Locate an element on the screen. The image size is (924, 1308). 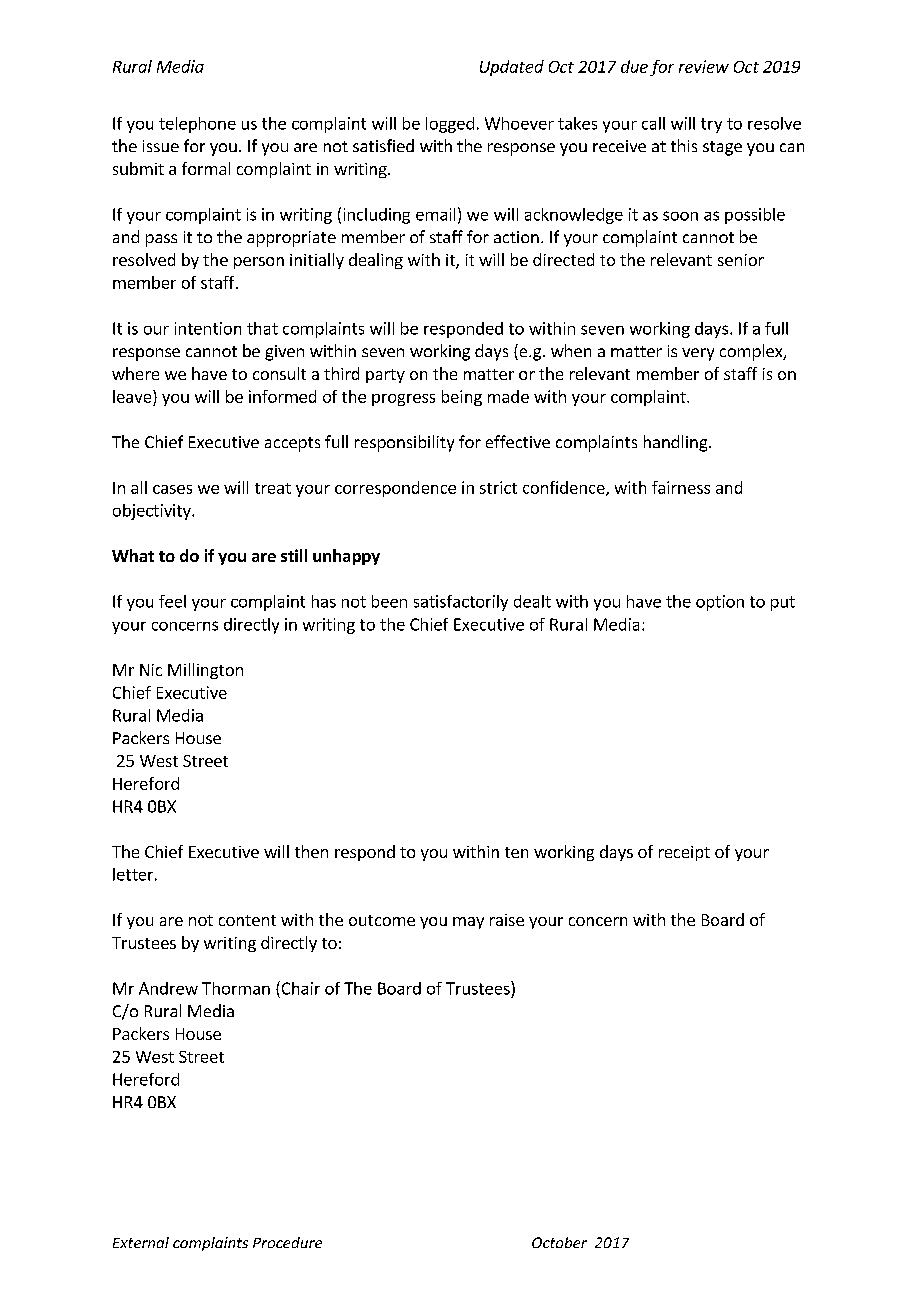
try is located at coordinates (711, 125).
